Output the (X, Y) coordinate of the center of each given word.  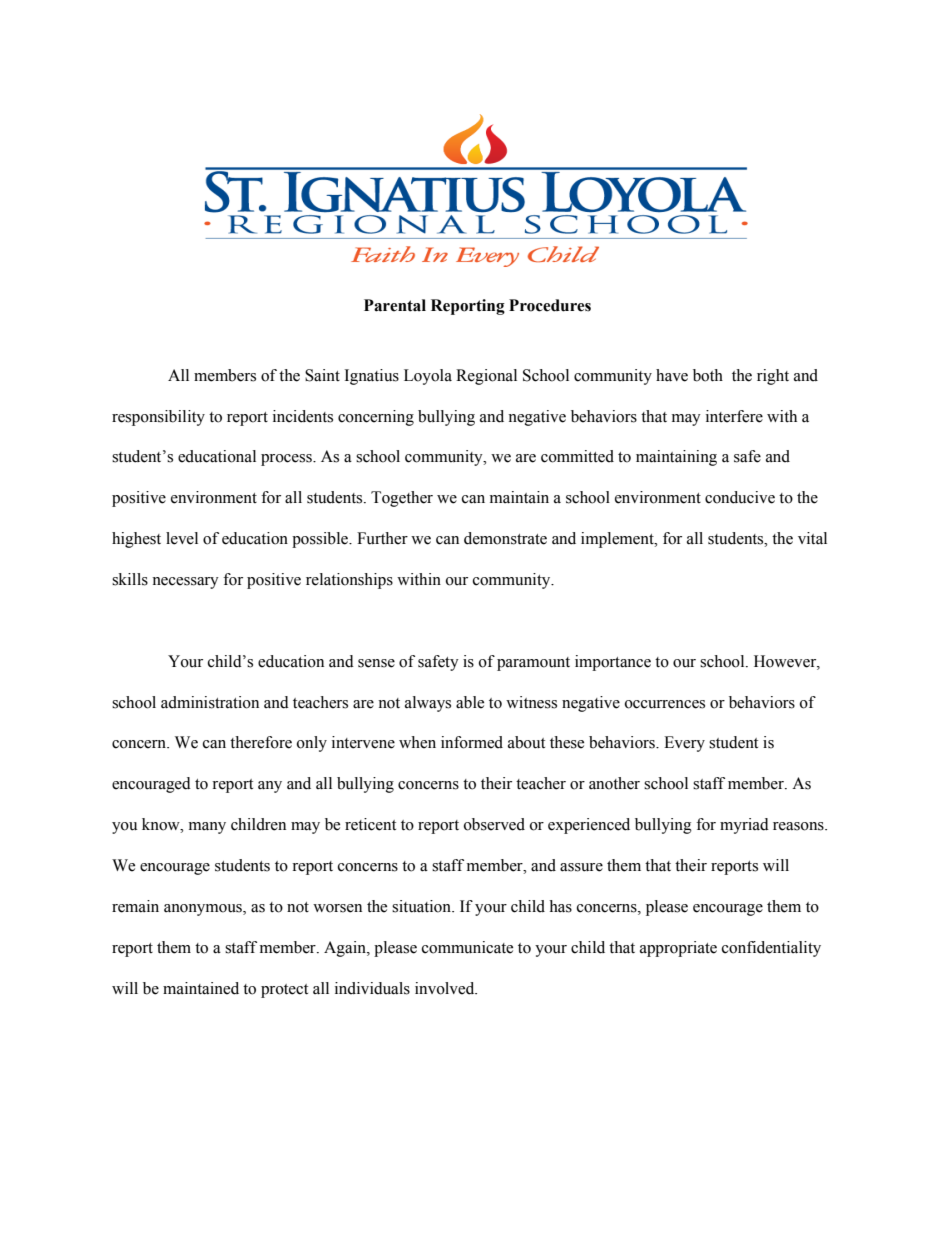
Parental (395, 305)
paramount (533, 664)
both (708, 375)
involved (446, 988)
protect (284, 991)
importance (613, 663)
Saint (322, 375)
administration (210, 702)
